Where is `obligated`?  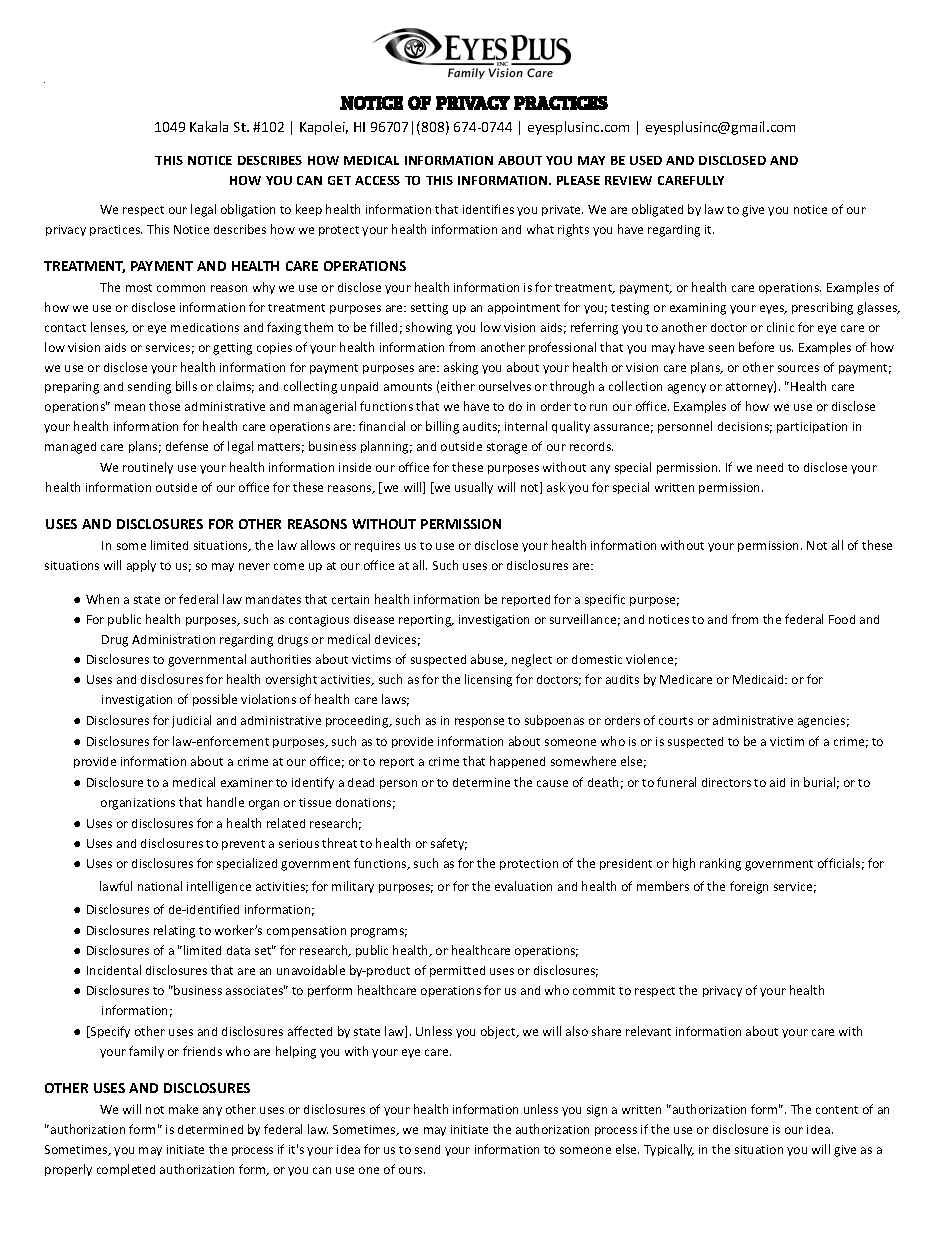 obligated is located at coordinates (657, 210).
